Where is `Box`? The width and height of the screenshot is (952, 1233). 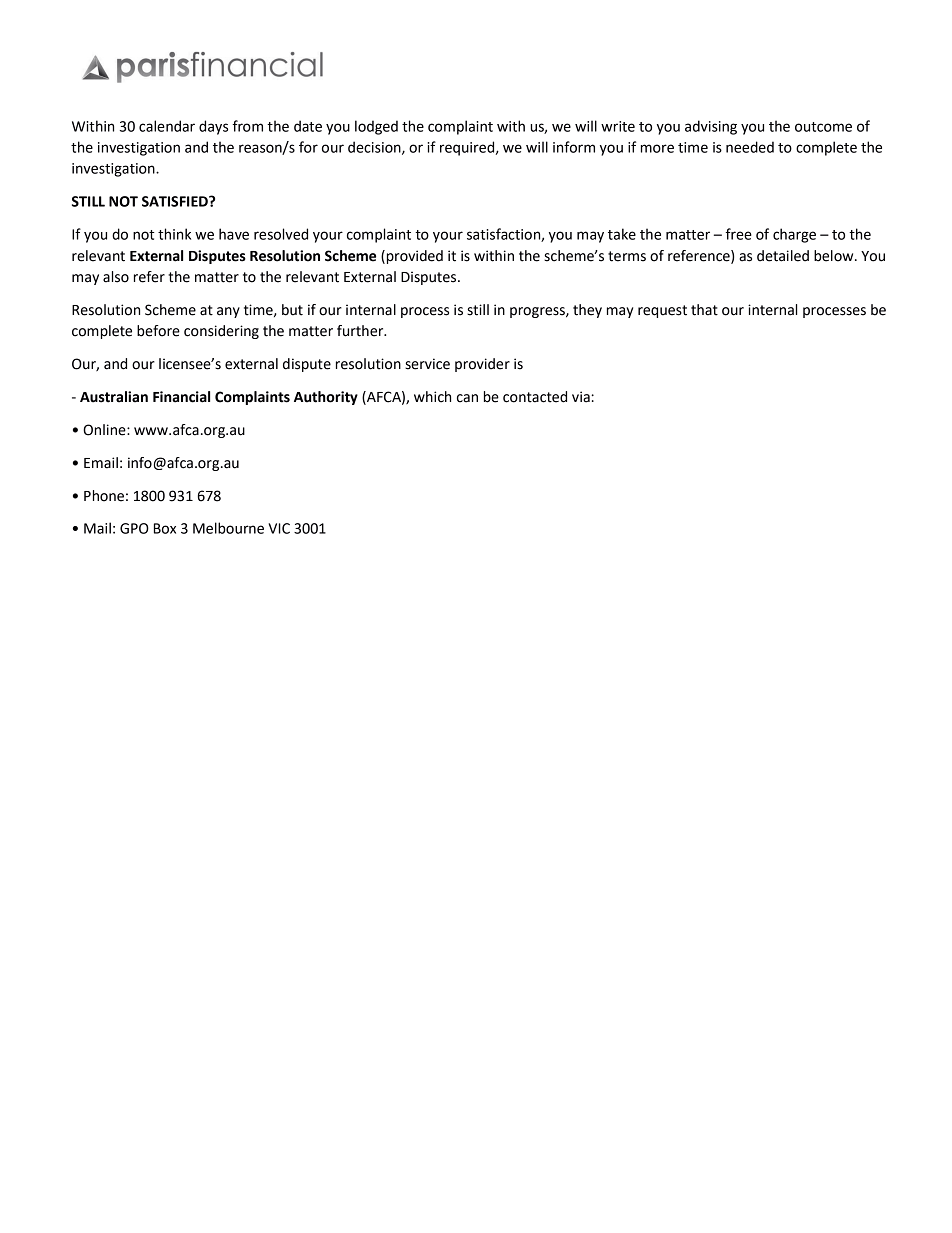 Box is located at coordinates (165, 528).
